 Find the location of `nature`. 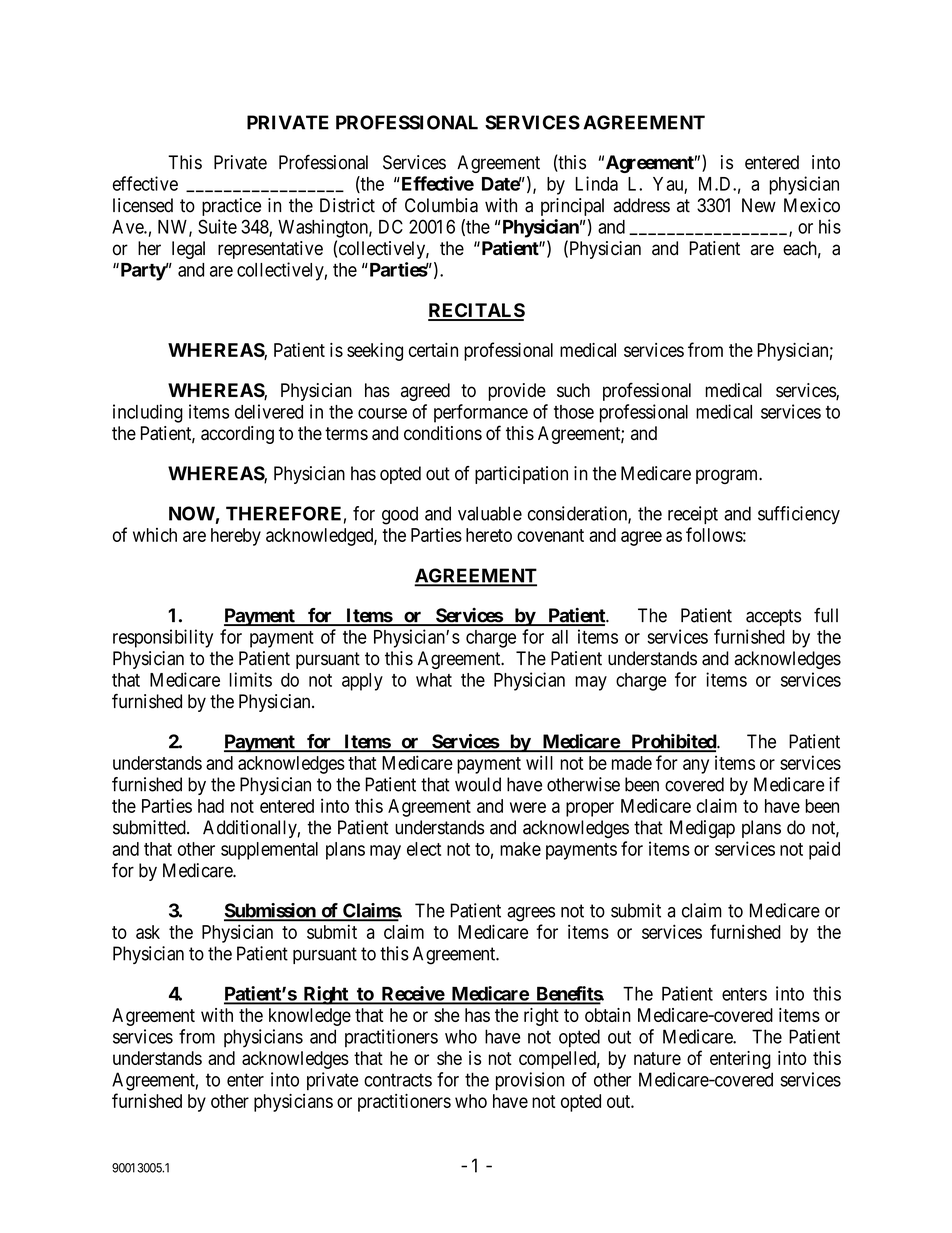

nature is located at coordinates (657, 1058).
